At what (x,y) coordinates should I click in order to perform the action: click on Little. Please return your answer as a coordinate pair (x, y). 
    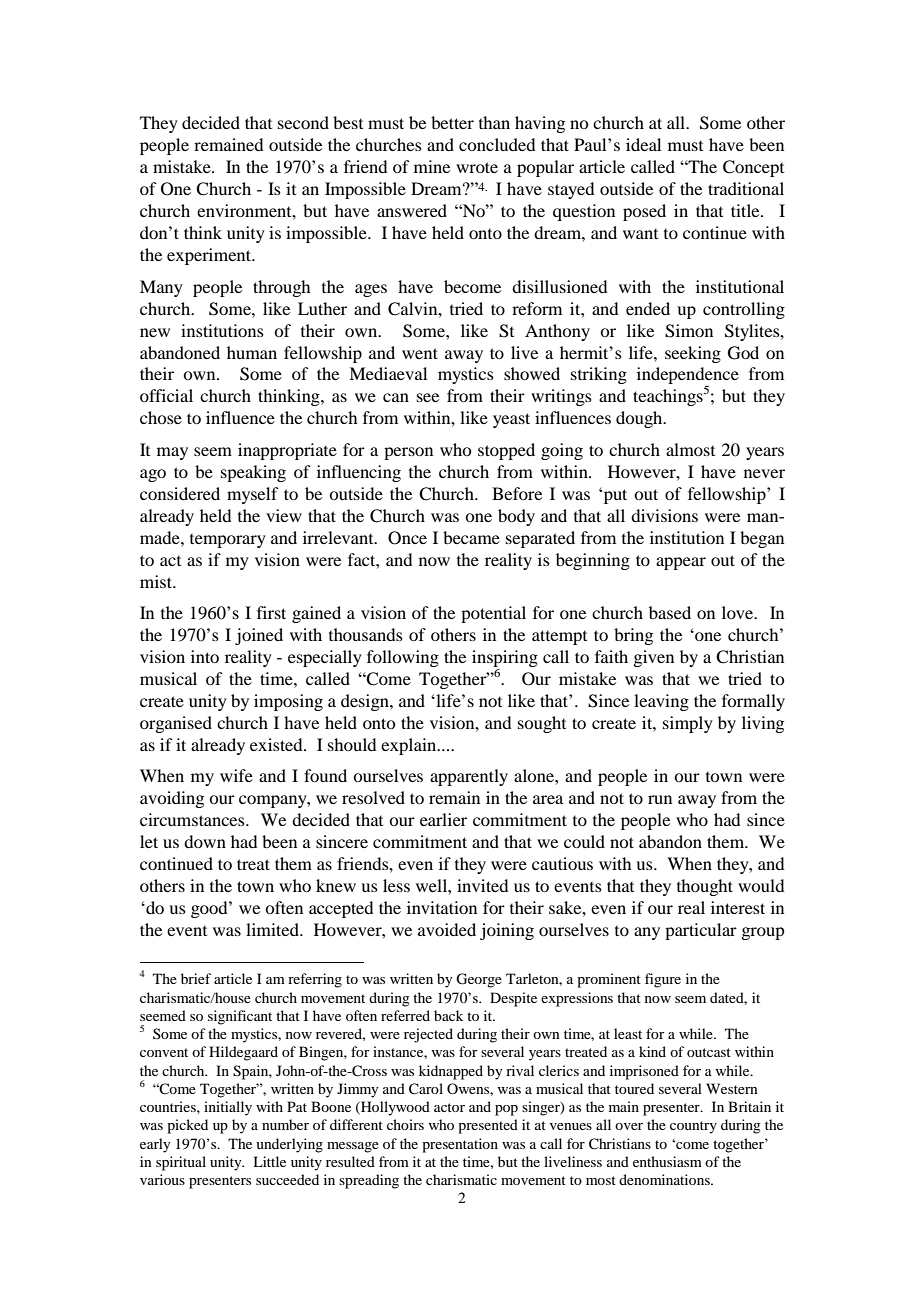
    Looking at the image, I should click on (269, 1161).
